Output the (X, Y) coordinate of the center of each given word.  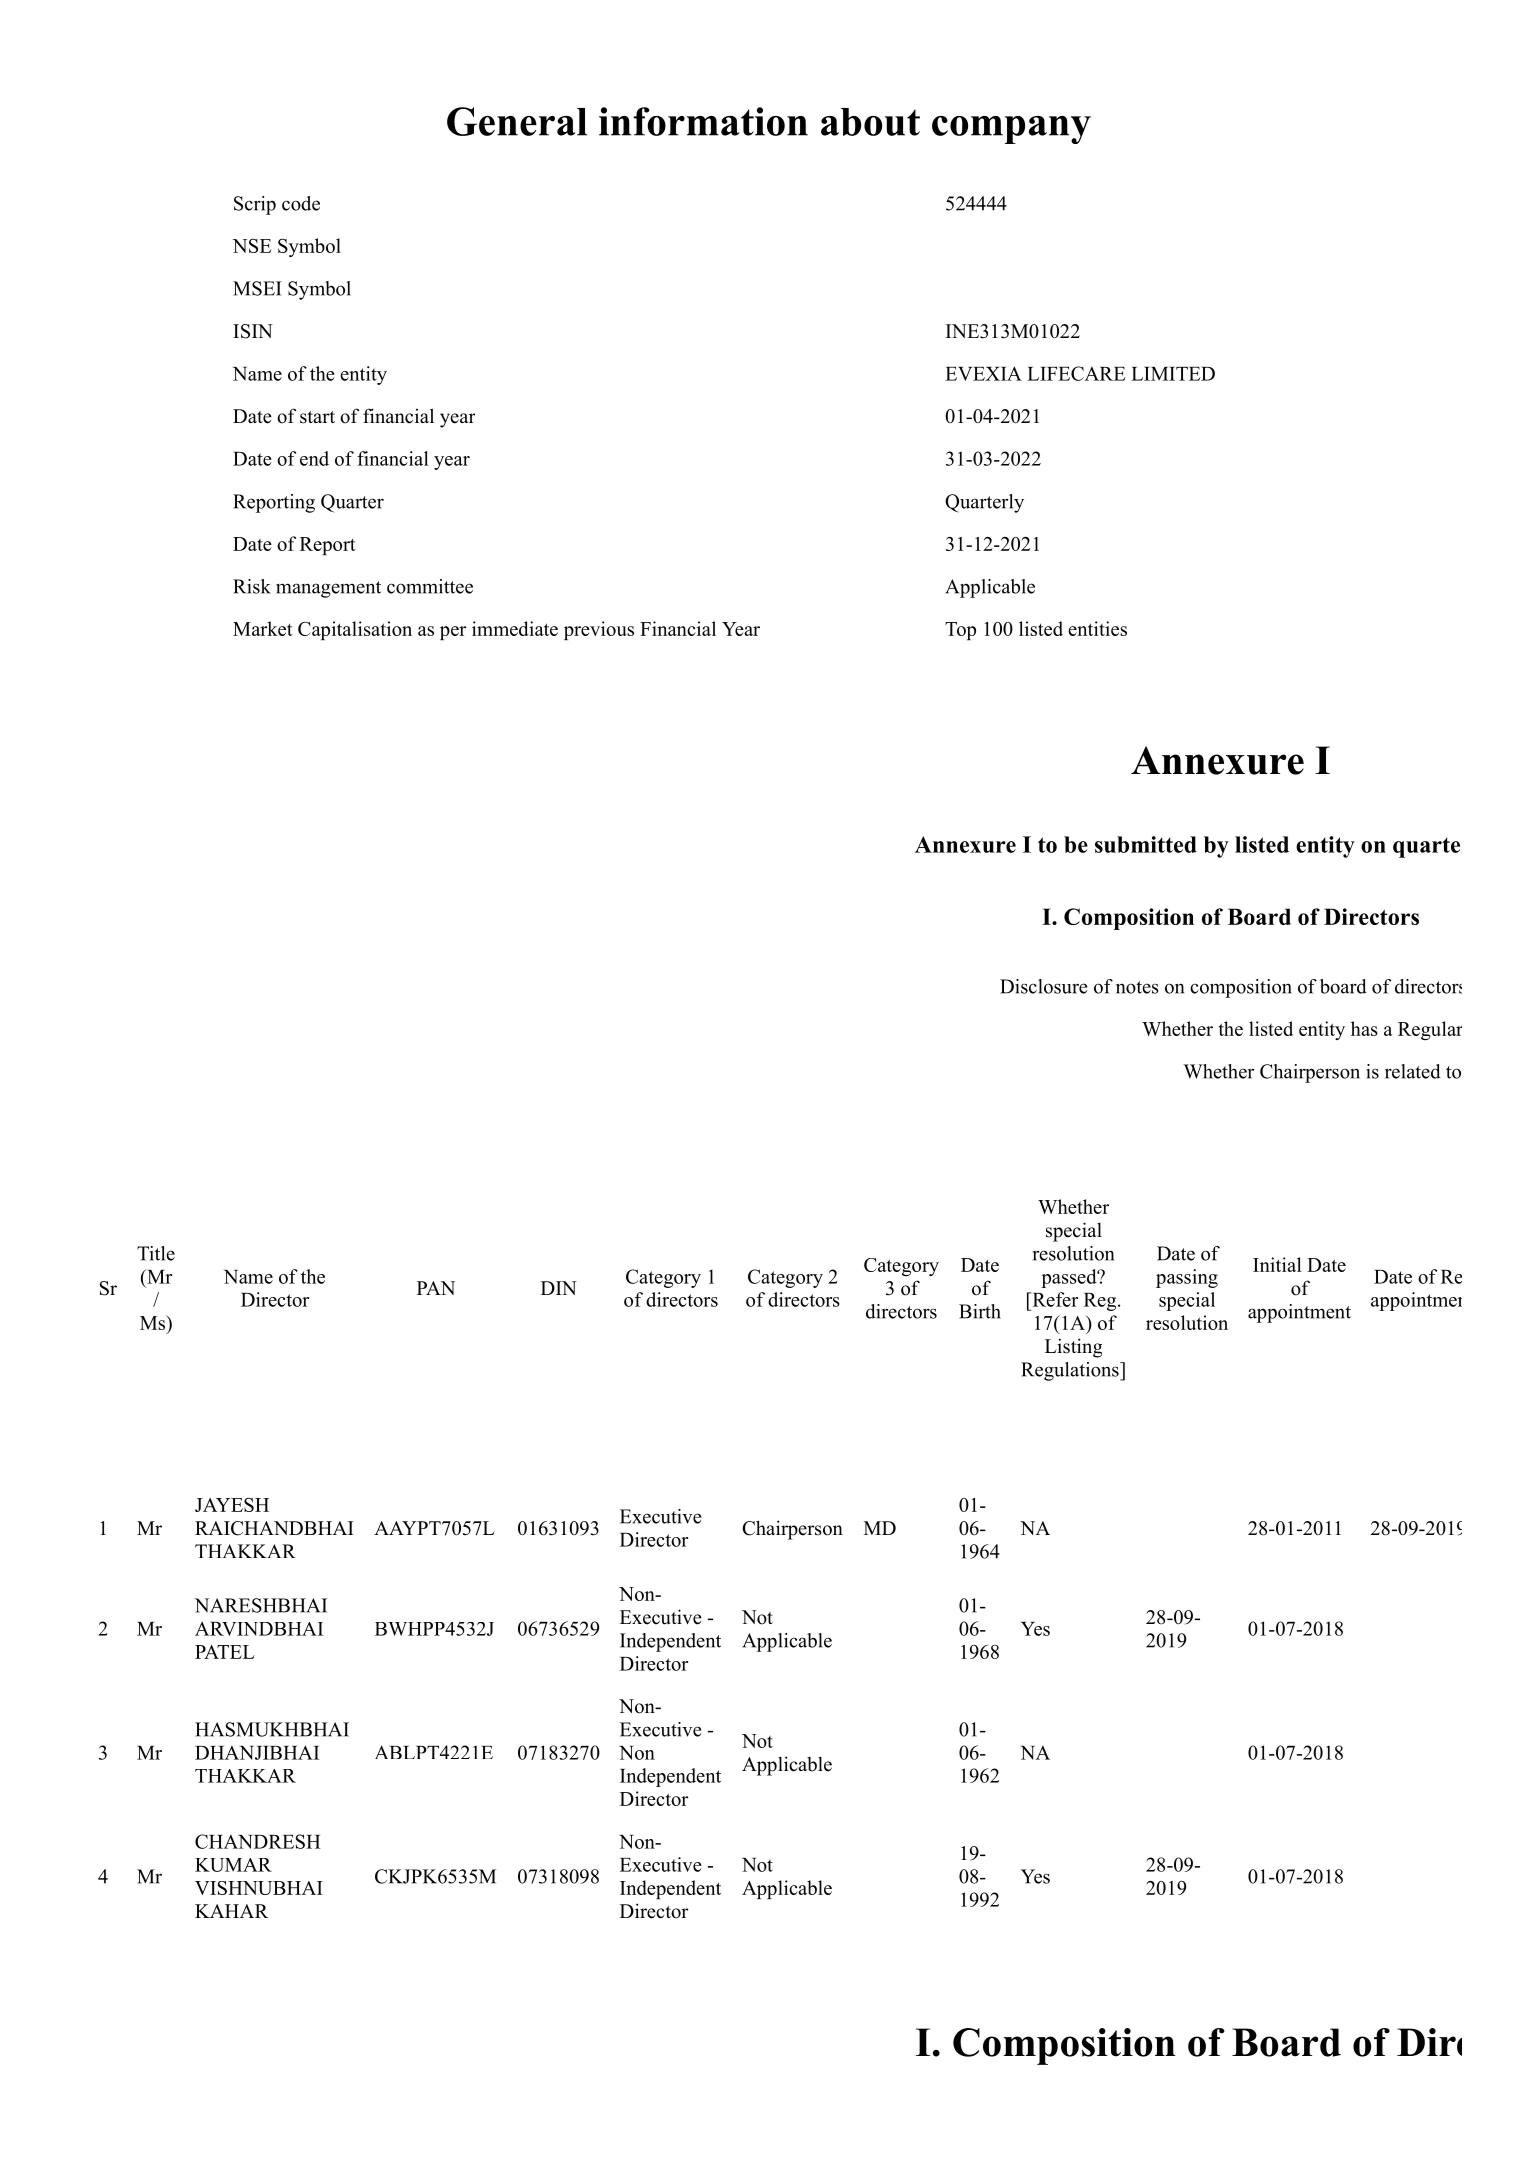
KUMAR (233, 1865)
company (1011, 130)
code (301, 203)
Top (960, 631)
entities (1097, 628)
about (870, 122)
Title (156, 1253)
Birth (980, 1311)
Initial (1277, 1264)
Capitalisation (355, 630)
